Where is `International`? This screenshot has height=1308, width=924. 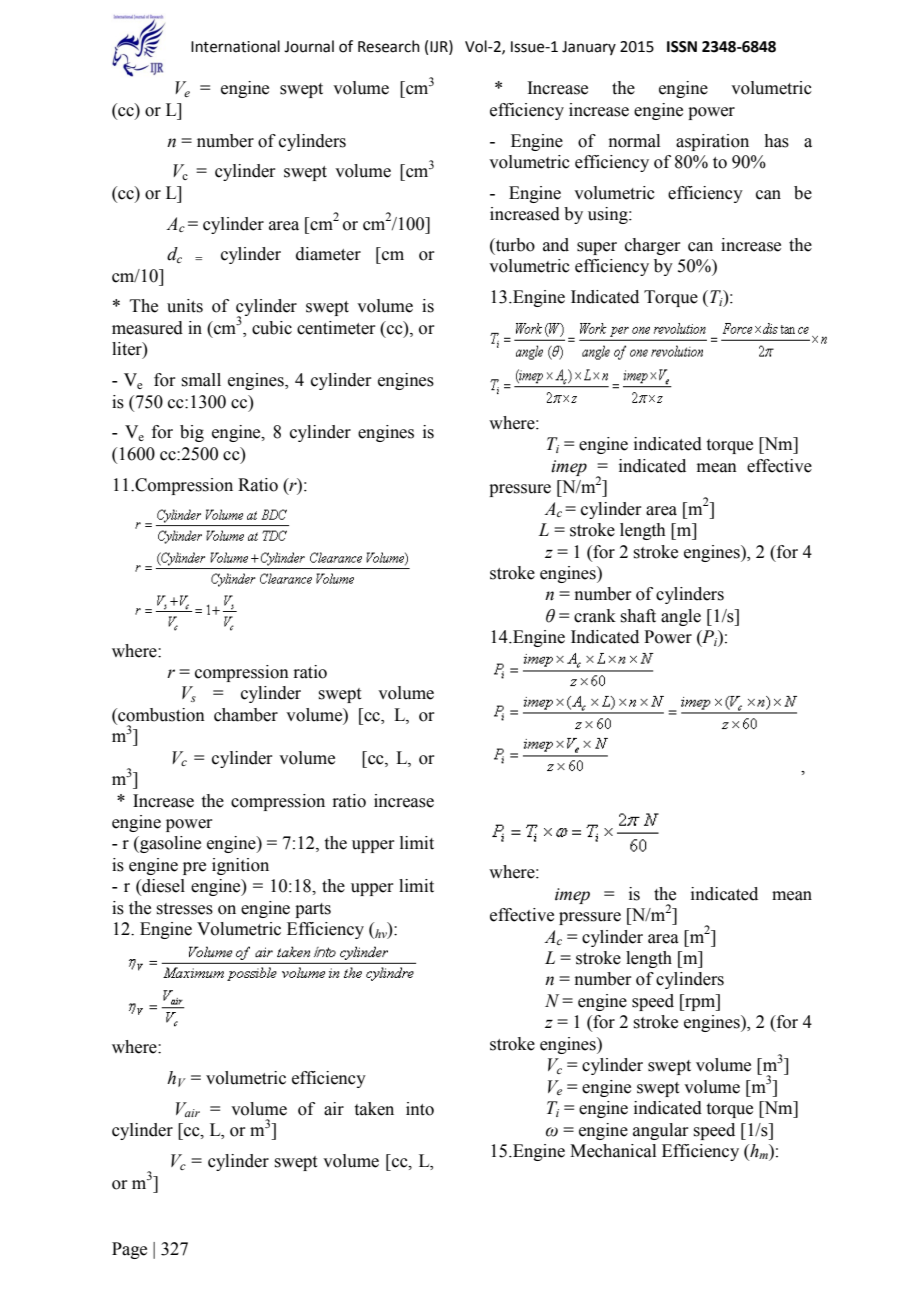 International is located at coordinates (235, 46).
